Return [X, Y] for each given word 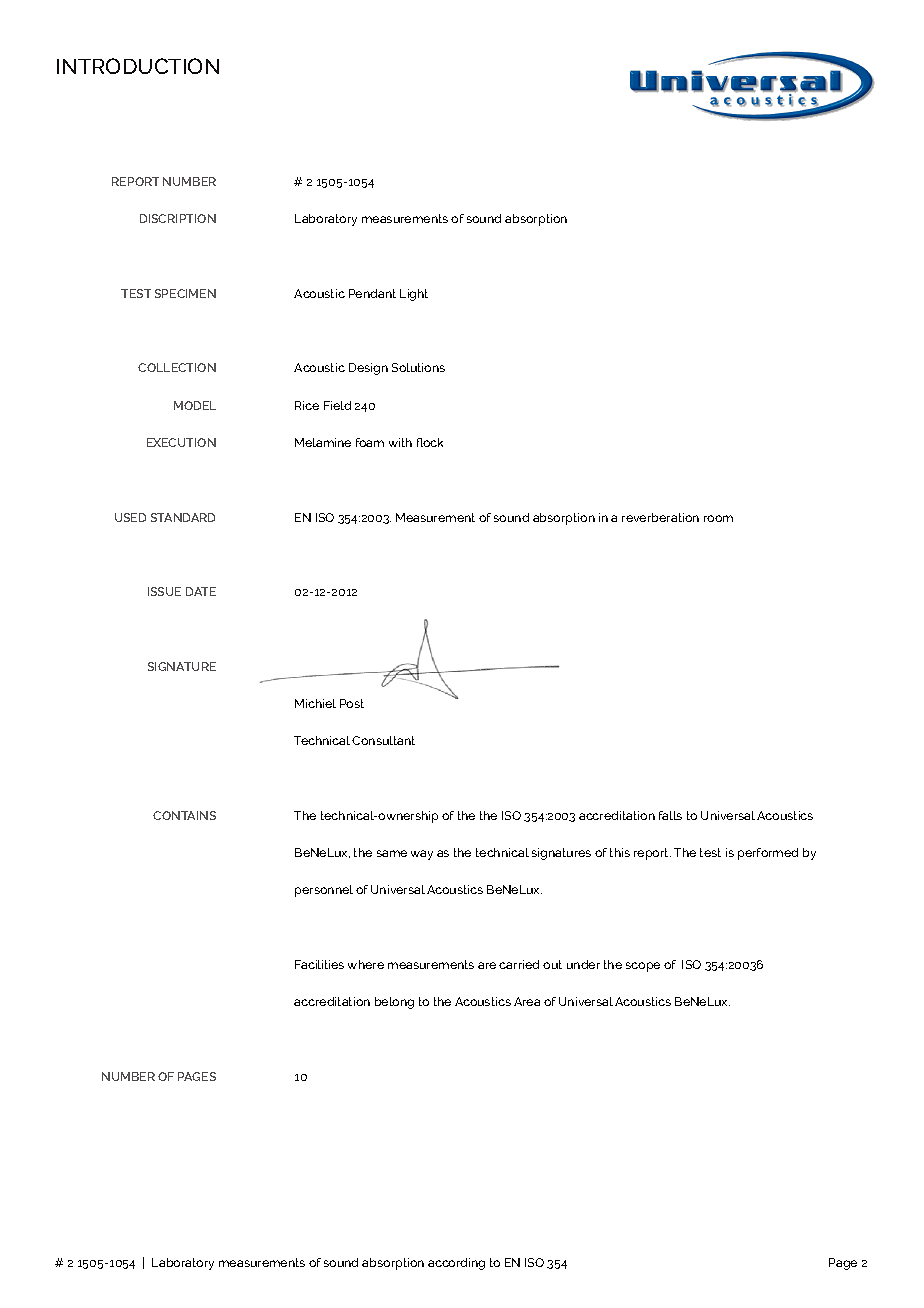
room [718, 518]
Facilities [319, 964]
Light [414, 295]
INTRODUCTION [138, 66]
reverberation [660, 517]
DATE [201, 591]
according [456, 1264]
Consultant [383, 740]
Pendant [372, 293]
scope [643, 967]
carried [519, 964]
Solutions [418, 367]
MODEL [195, 405]
